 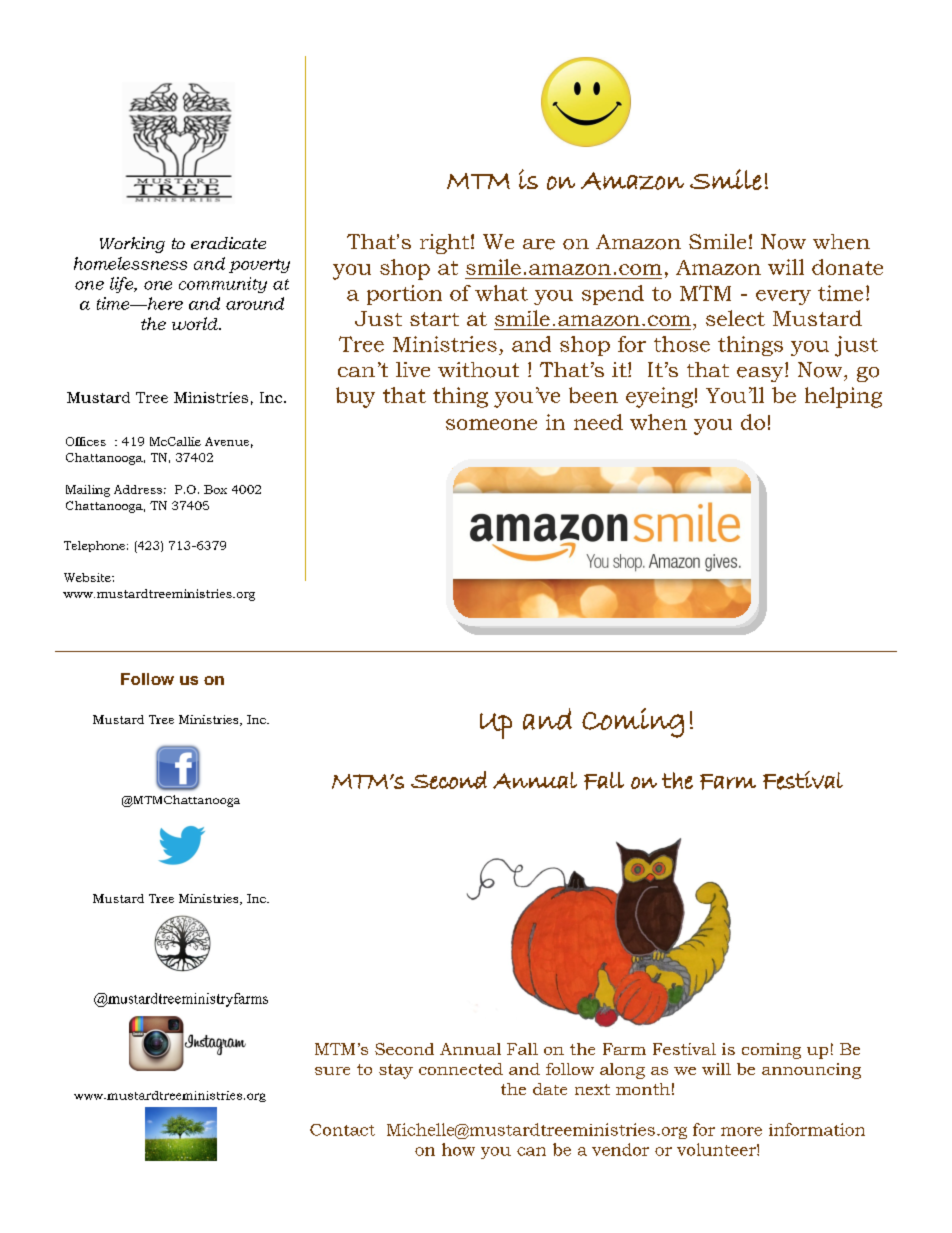 What do you see at coordinates (342, 1130) in the image?
I see `Contact` at bounding box center [342, 1130].
